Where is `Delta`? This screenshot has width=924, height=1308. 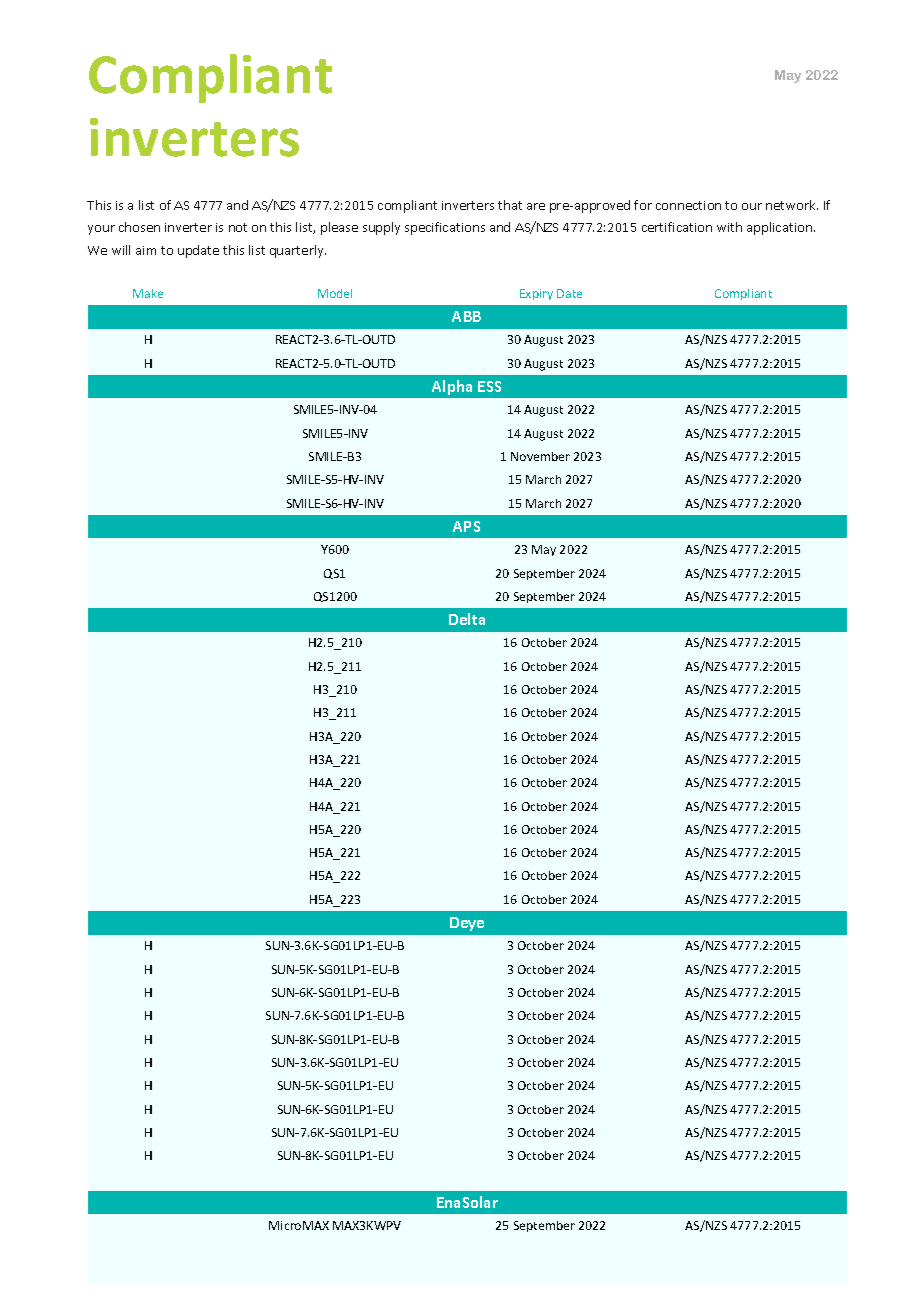
Delta is located at coordinates (467, 619).
